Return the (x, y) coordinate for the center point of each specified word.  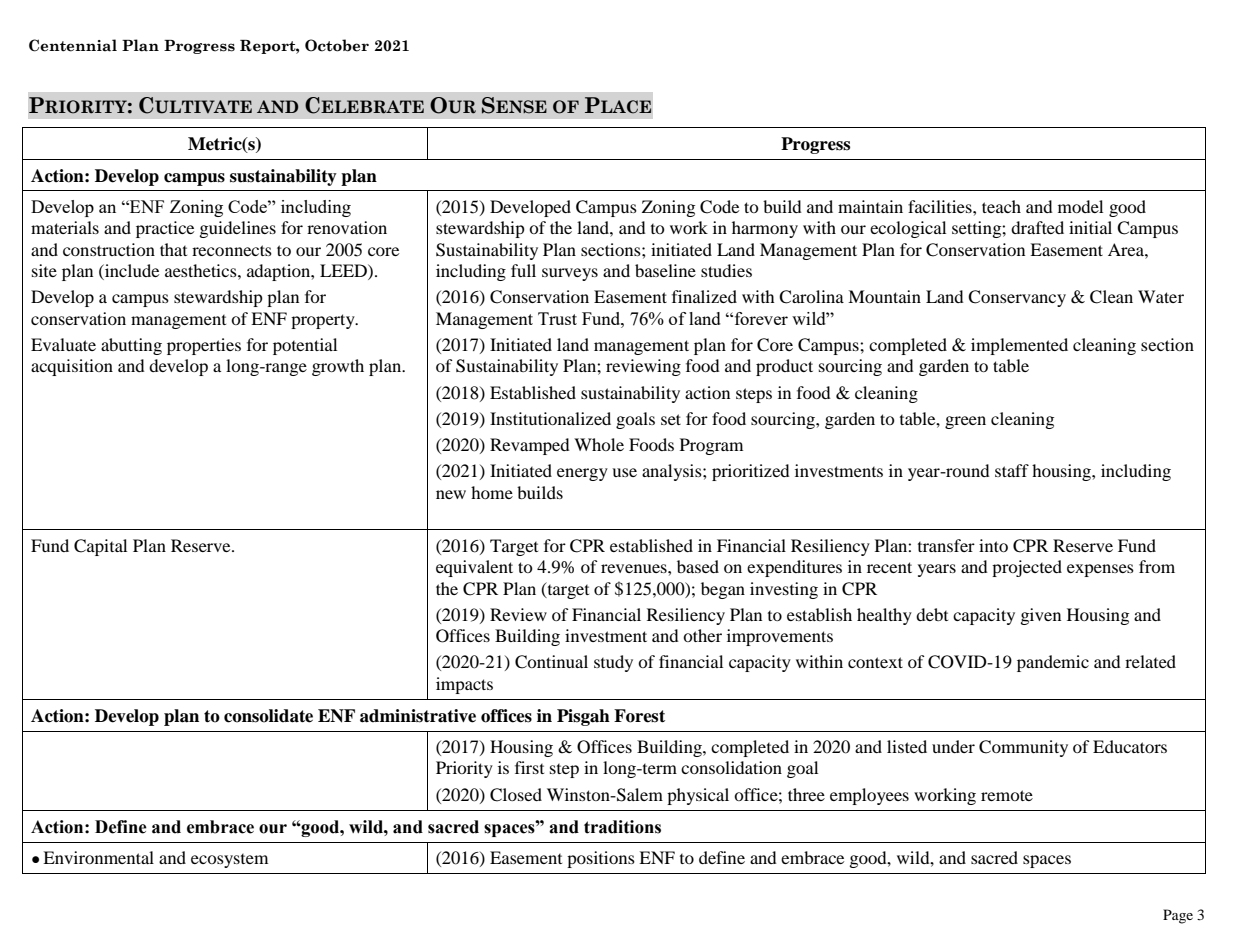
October (337, 45)
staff (1012, 470)
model (1080, 206)
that (173, 249)
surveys (570, 274)
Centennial (73, 45)
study (613, 663)
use (624, 472)
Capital (100, 547)
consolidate (268, 716)
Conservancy (1017, 298)
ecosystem (229, 861)
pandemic (1053, 663)
